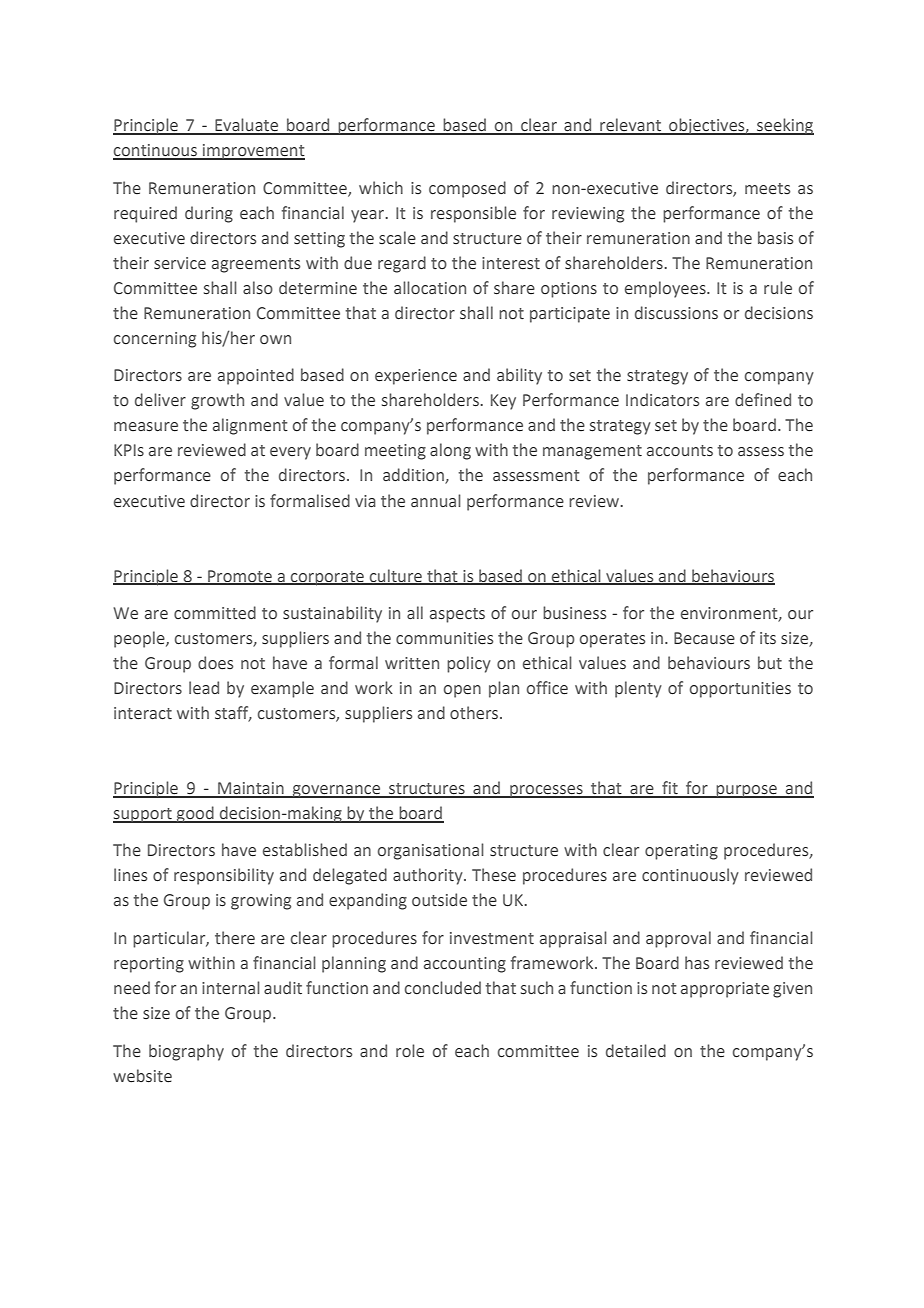  I want to click on aspects, so click(457, 615).
